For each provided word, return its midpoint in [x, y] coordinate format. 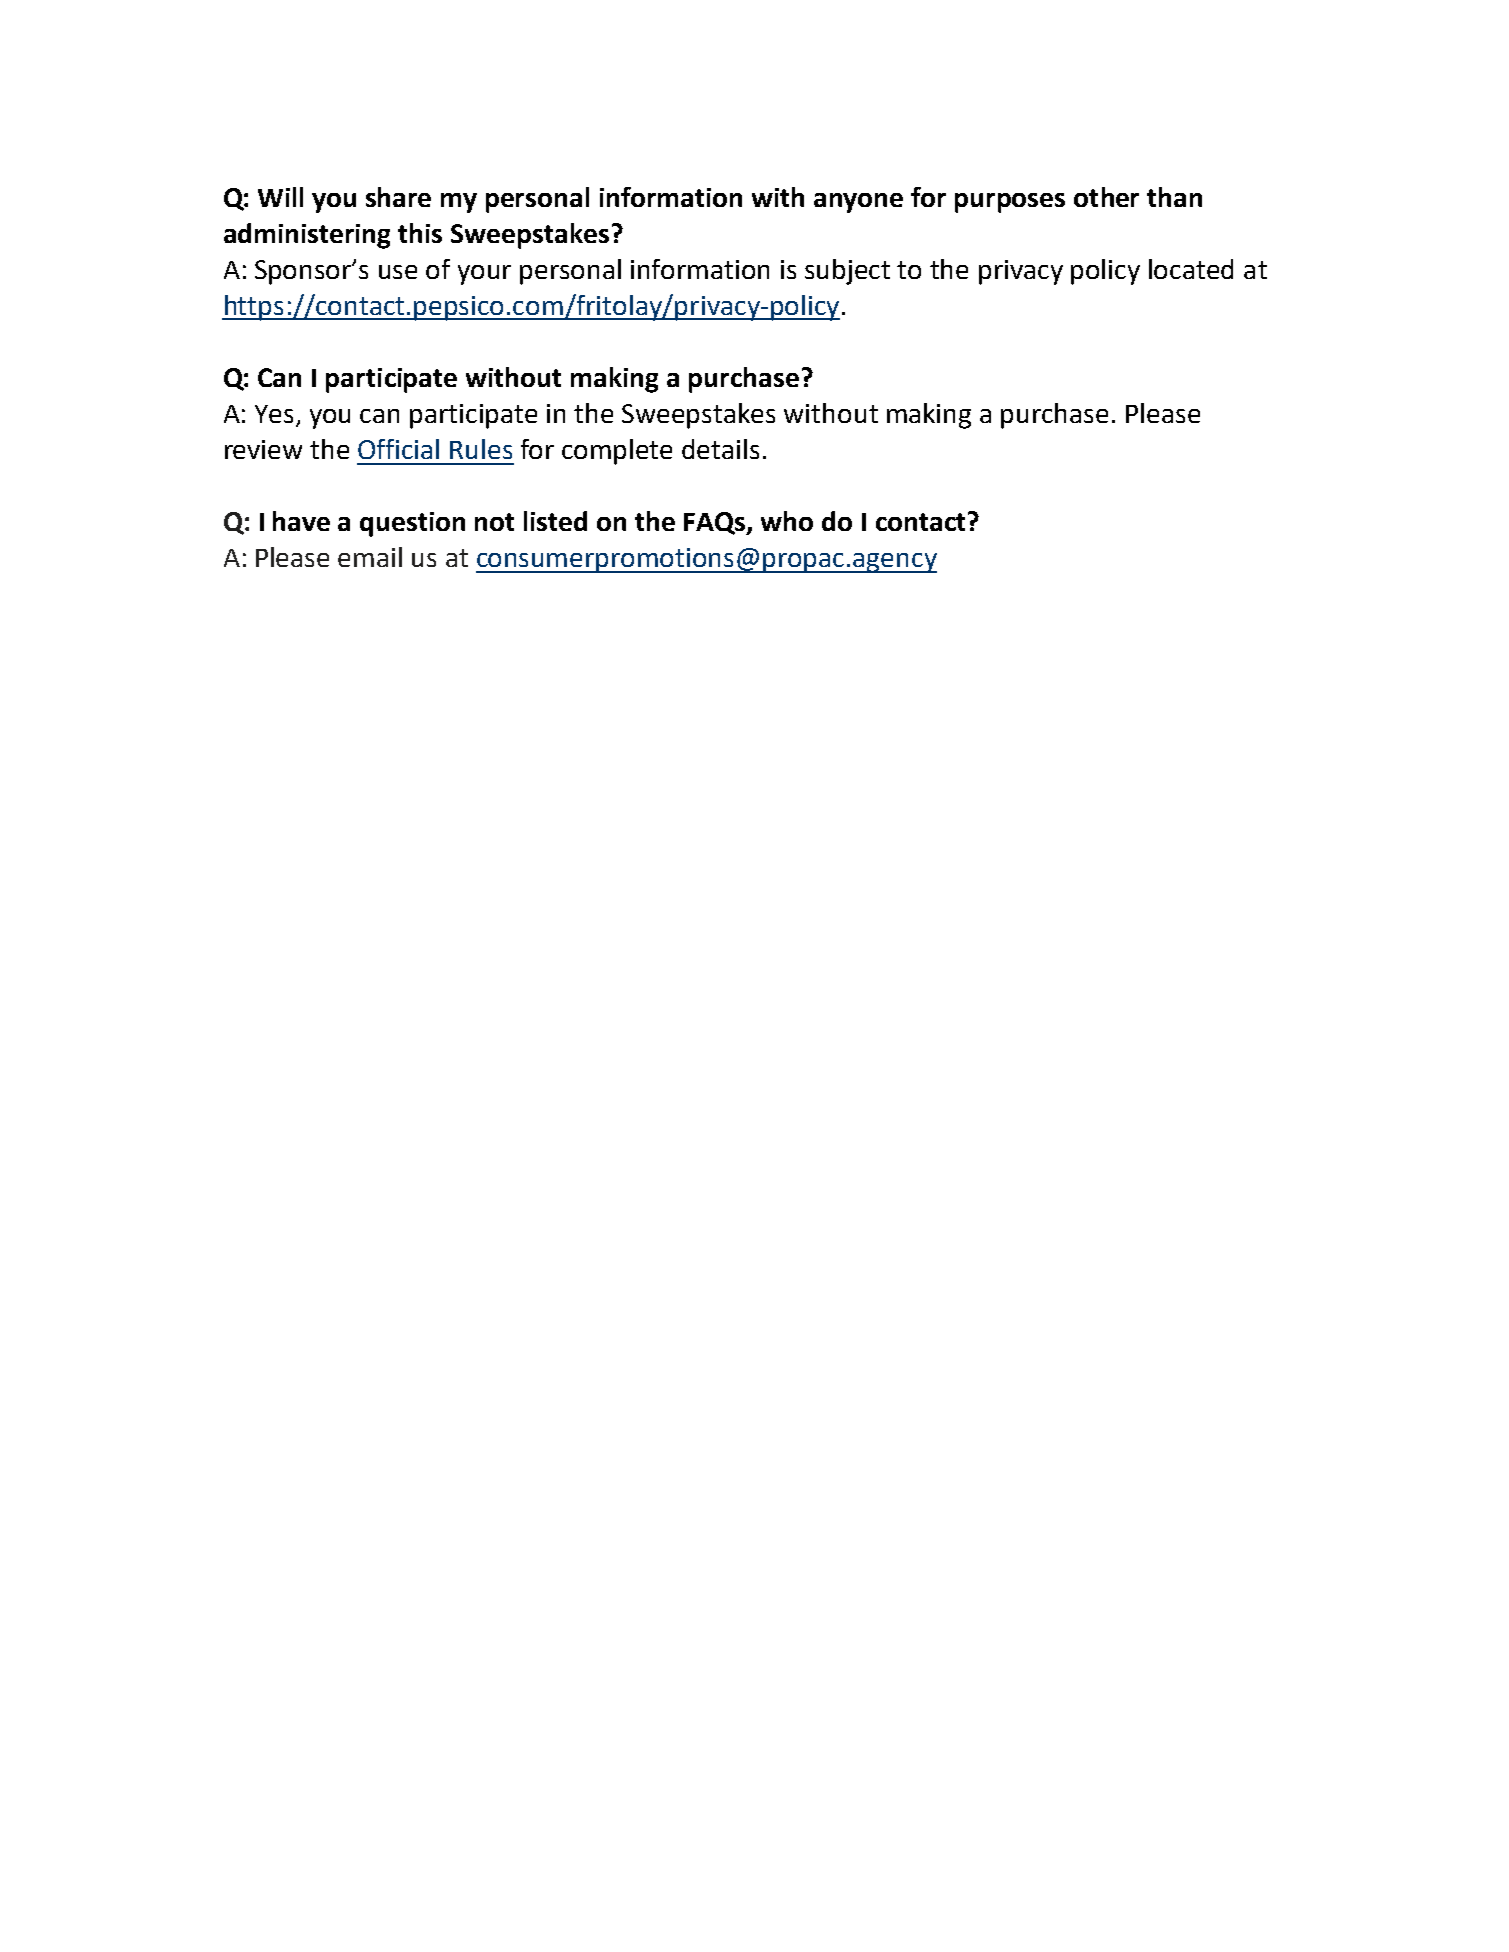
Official [398, 449]
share [398, 197]
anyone [858, 203]
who [787, 521]
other [1106, 197]
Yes [274, 414]
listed [555, 521]
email [370, 557]
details [720, 449]
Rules [481, 449]
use [398, 272]
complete [617, 452]
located [1191, 269]
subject [847, 272]
